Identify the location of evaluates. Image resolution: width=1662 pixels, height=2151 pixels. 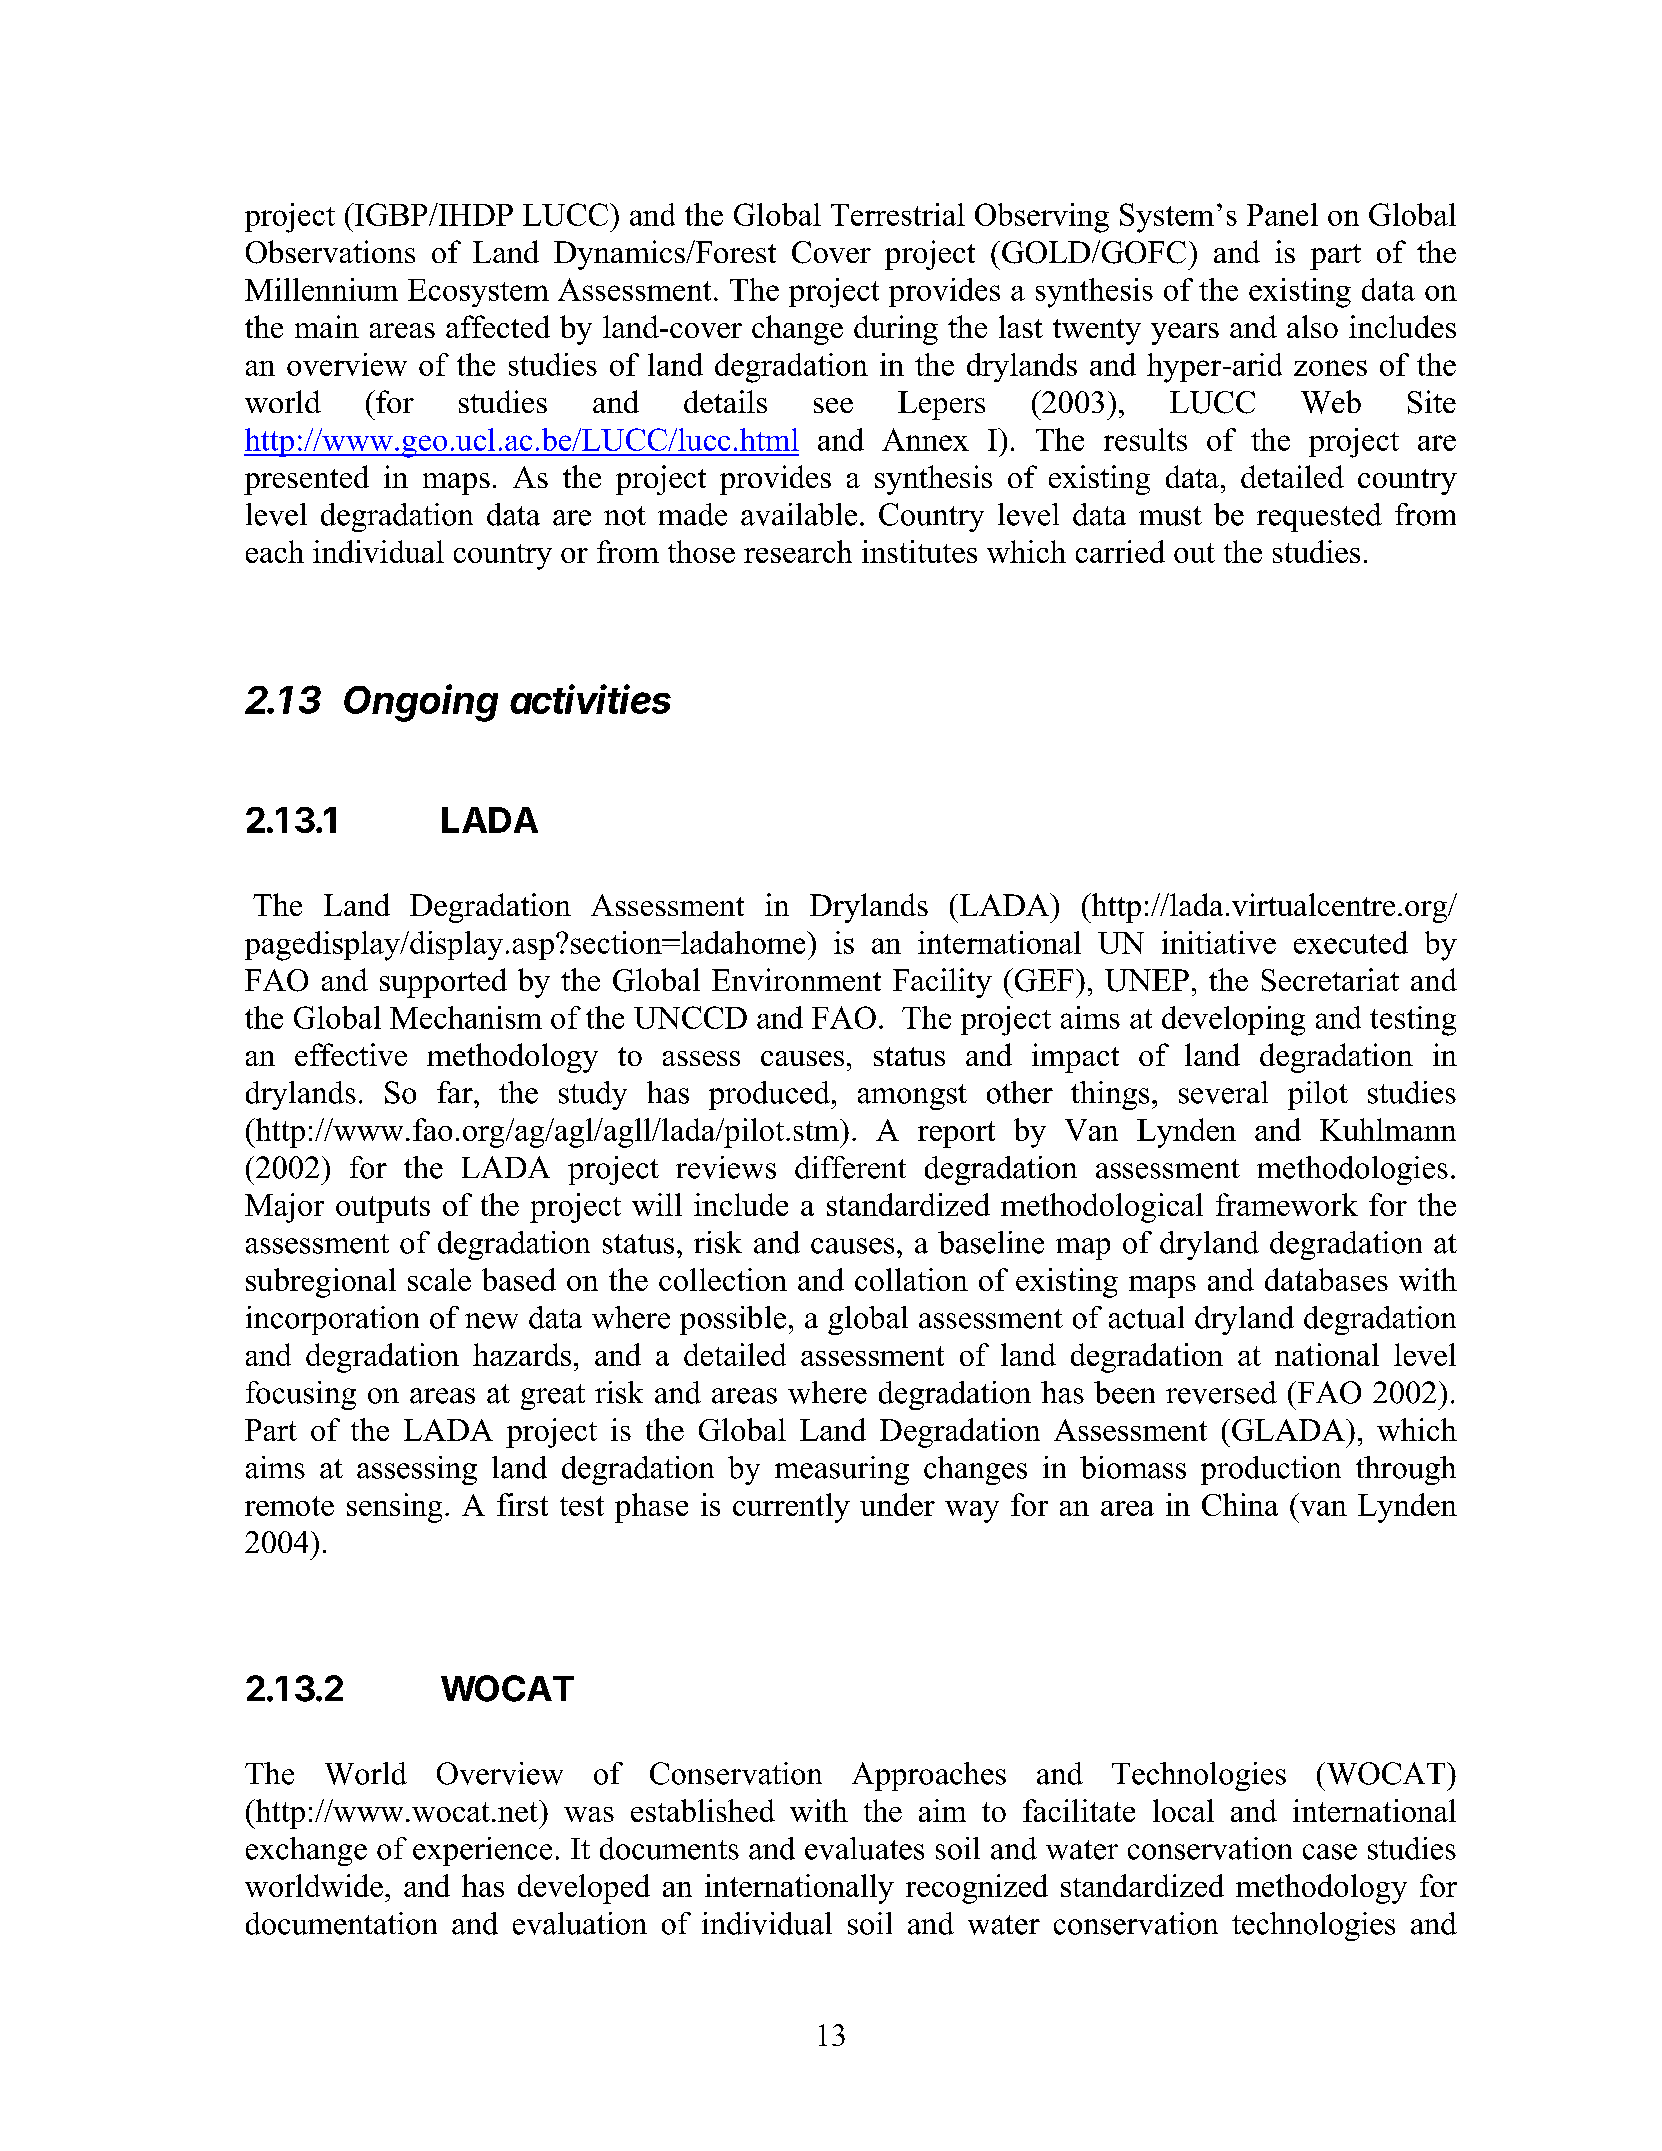
(864, 1848).
